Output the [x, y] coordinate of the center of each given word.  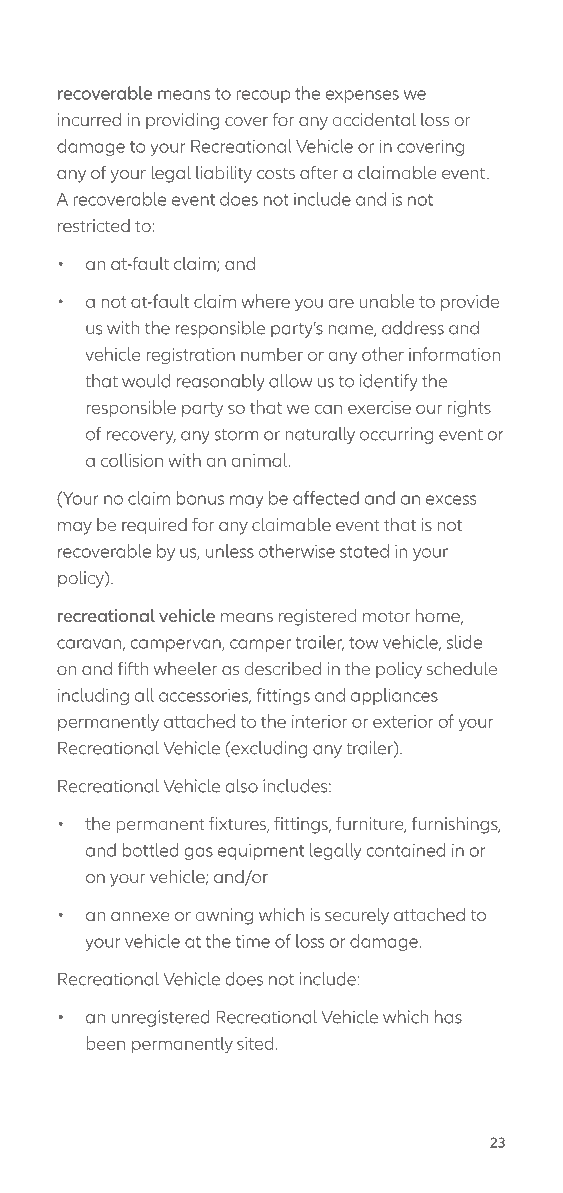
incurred [89, 119]
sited [255, 1043]
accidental [374, 119]
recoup [263, 96]
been [105, 1043]
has [448, 1017]
